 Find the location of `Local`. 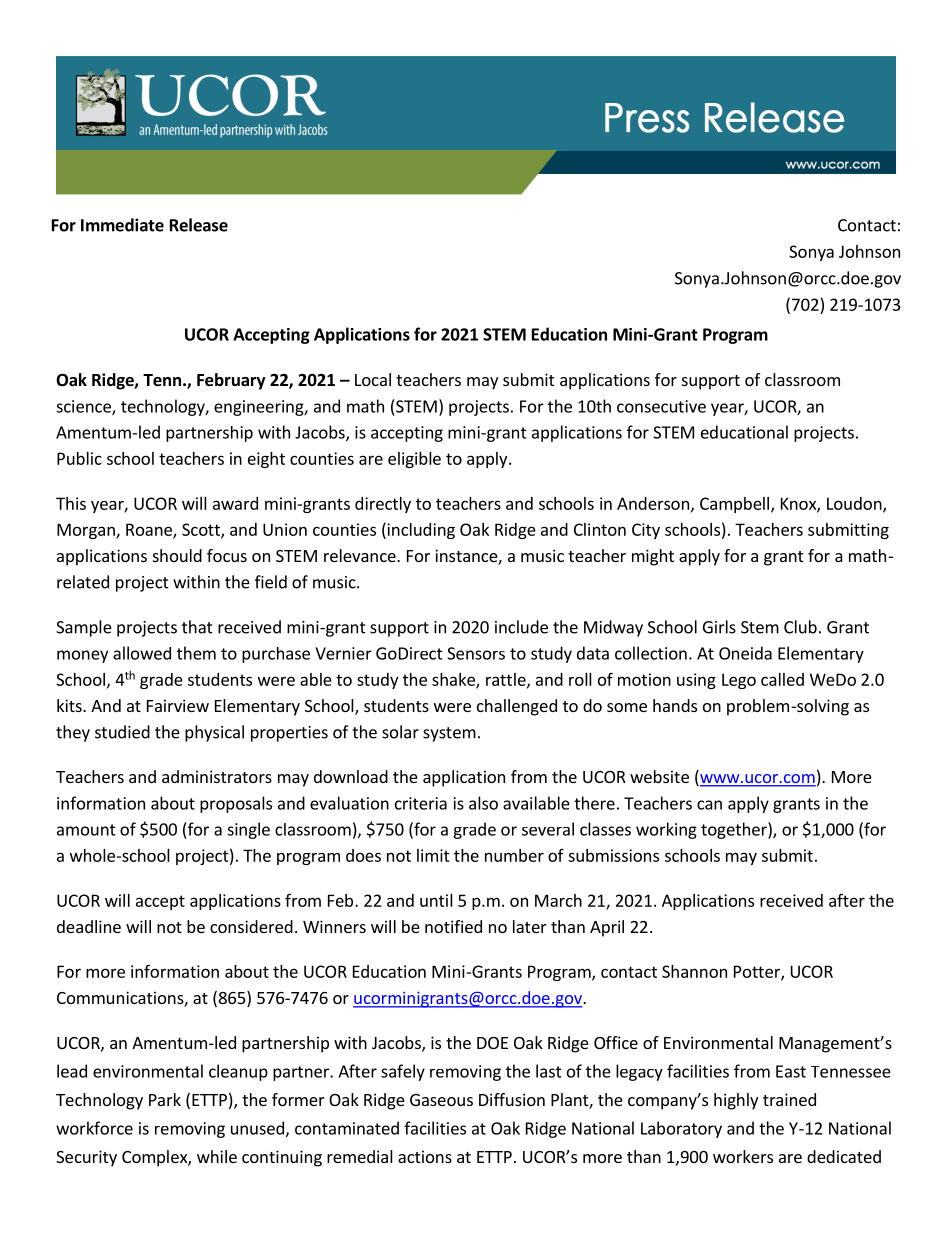

Local is located at coordinates (373, 379).
